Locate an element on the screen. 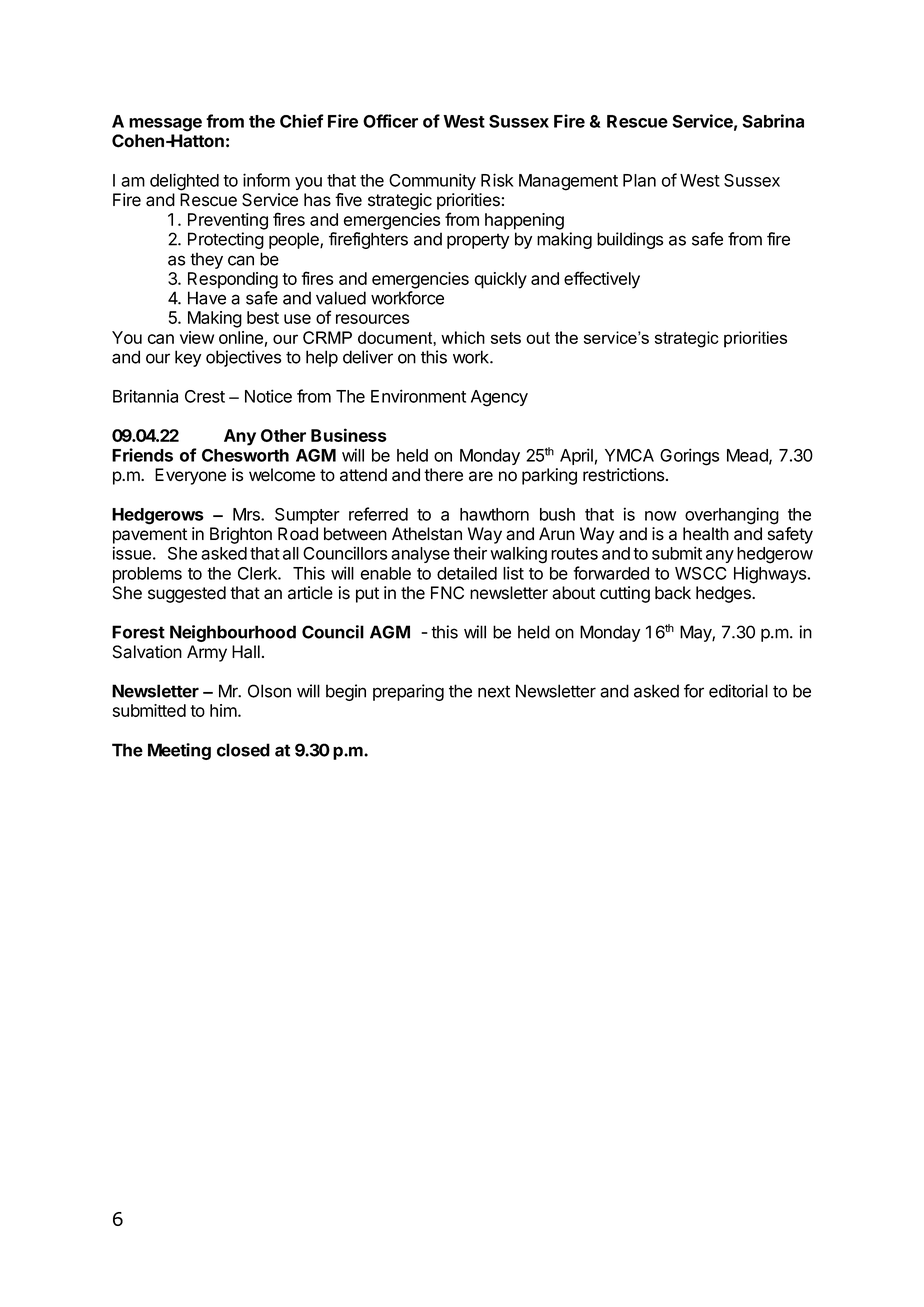  preparing is located at coordinates (408, 692).
